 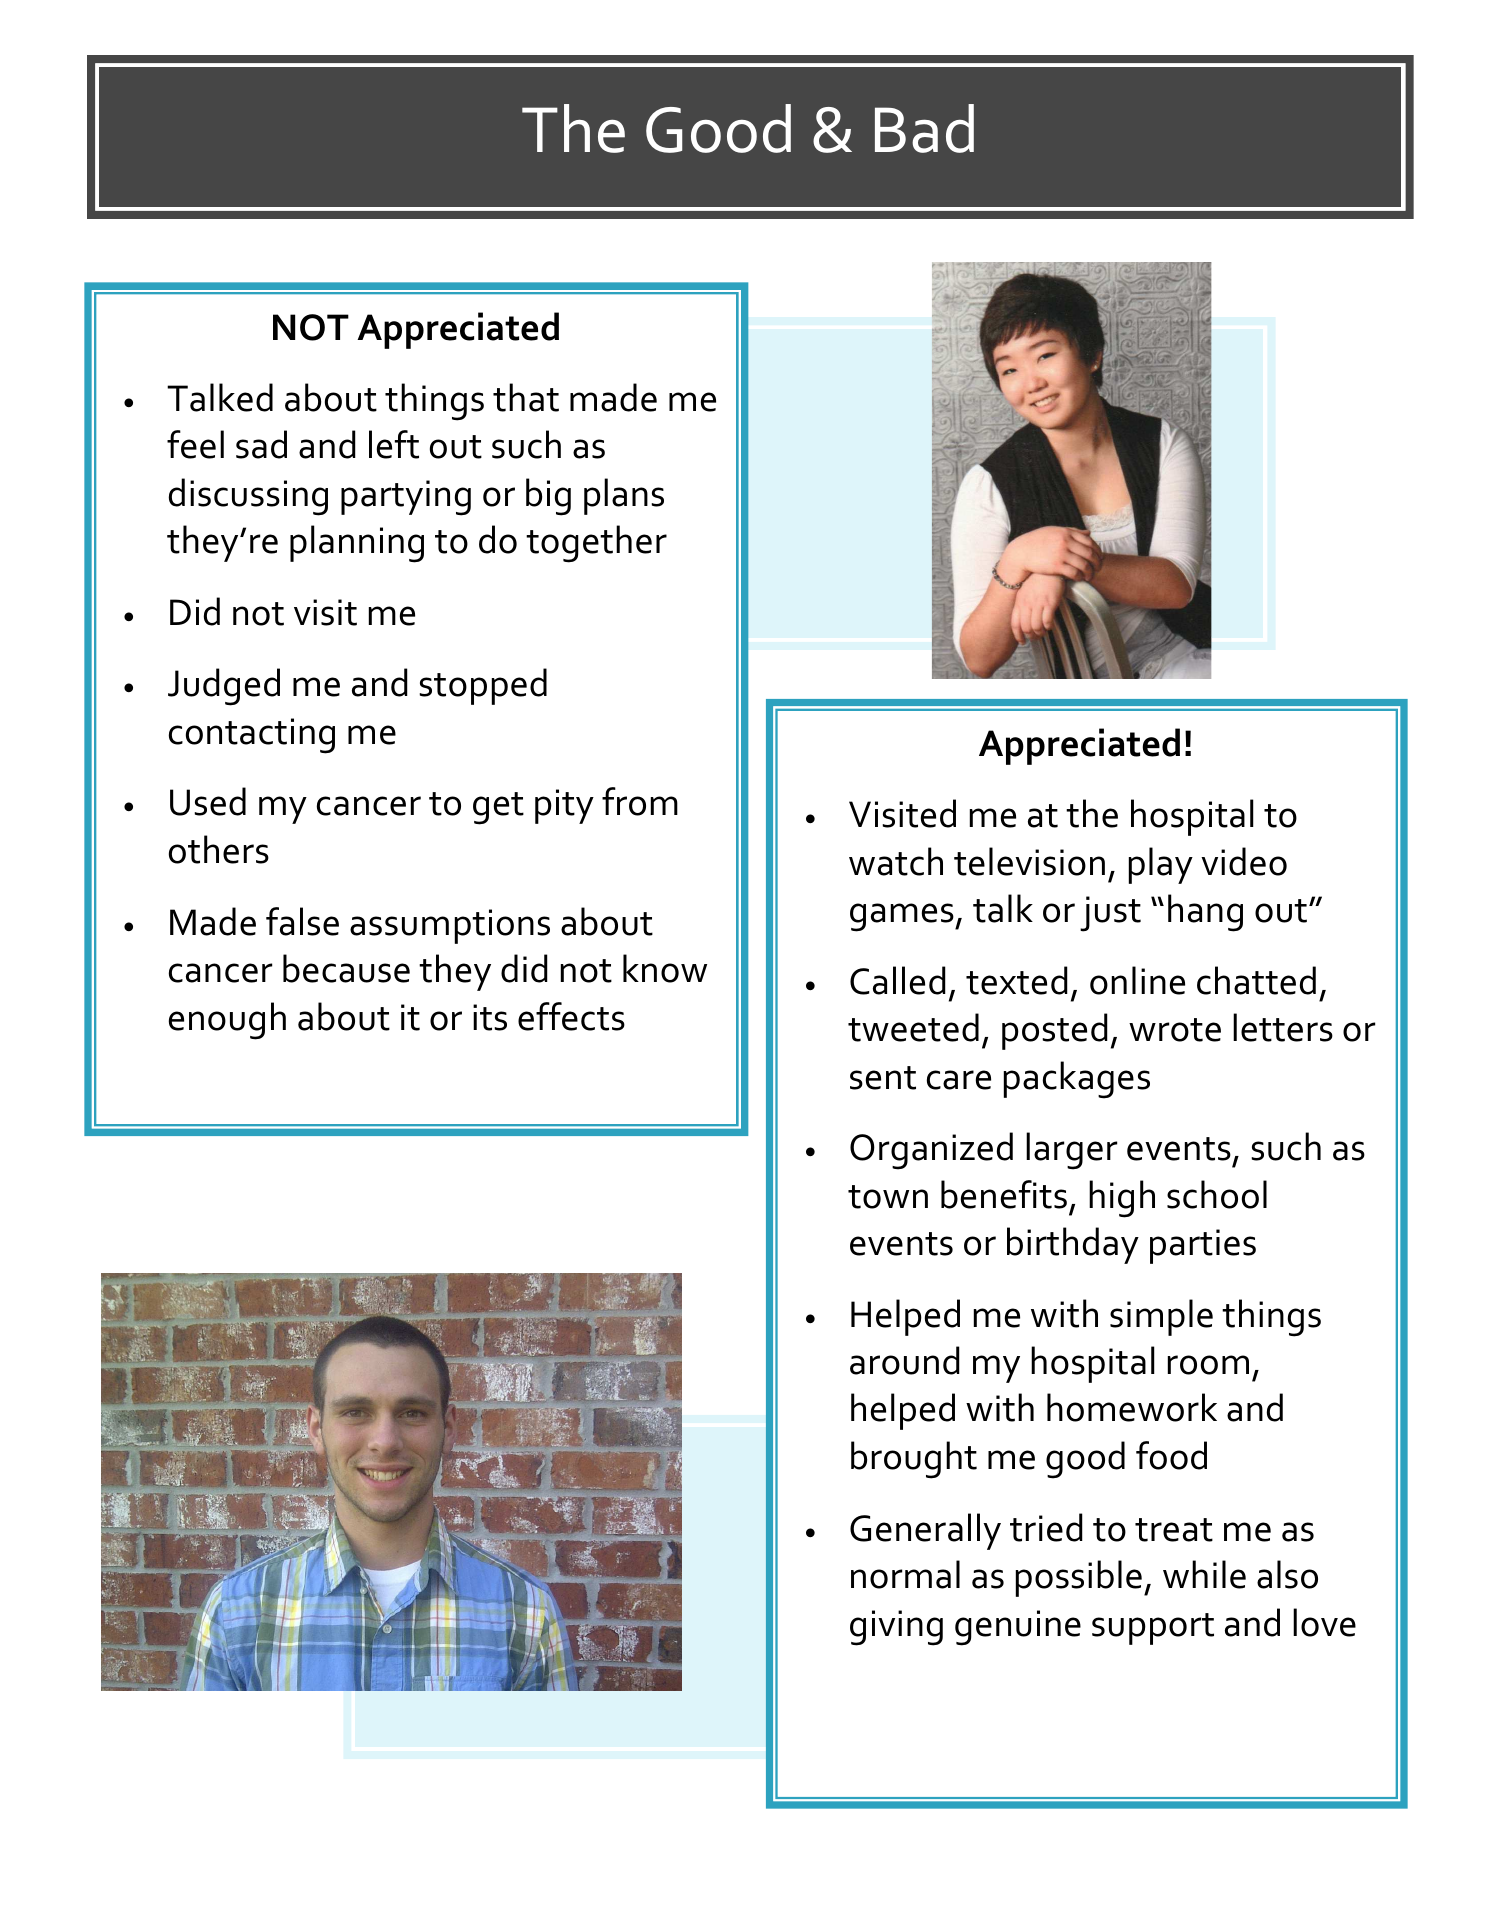 I want to click on giving, so click(x=896, y=1628).
